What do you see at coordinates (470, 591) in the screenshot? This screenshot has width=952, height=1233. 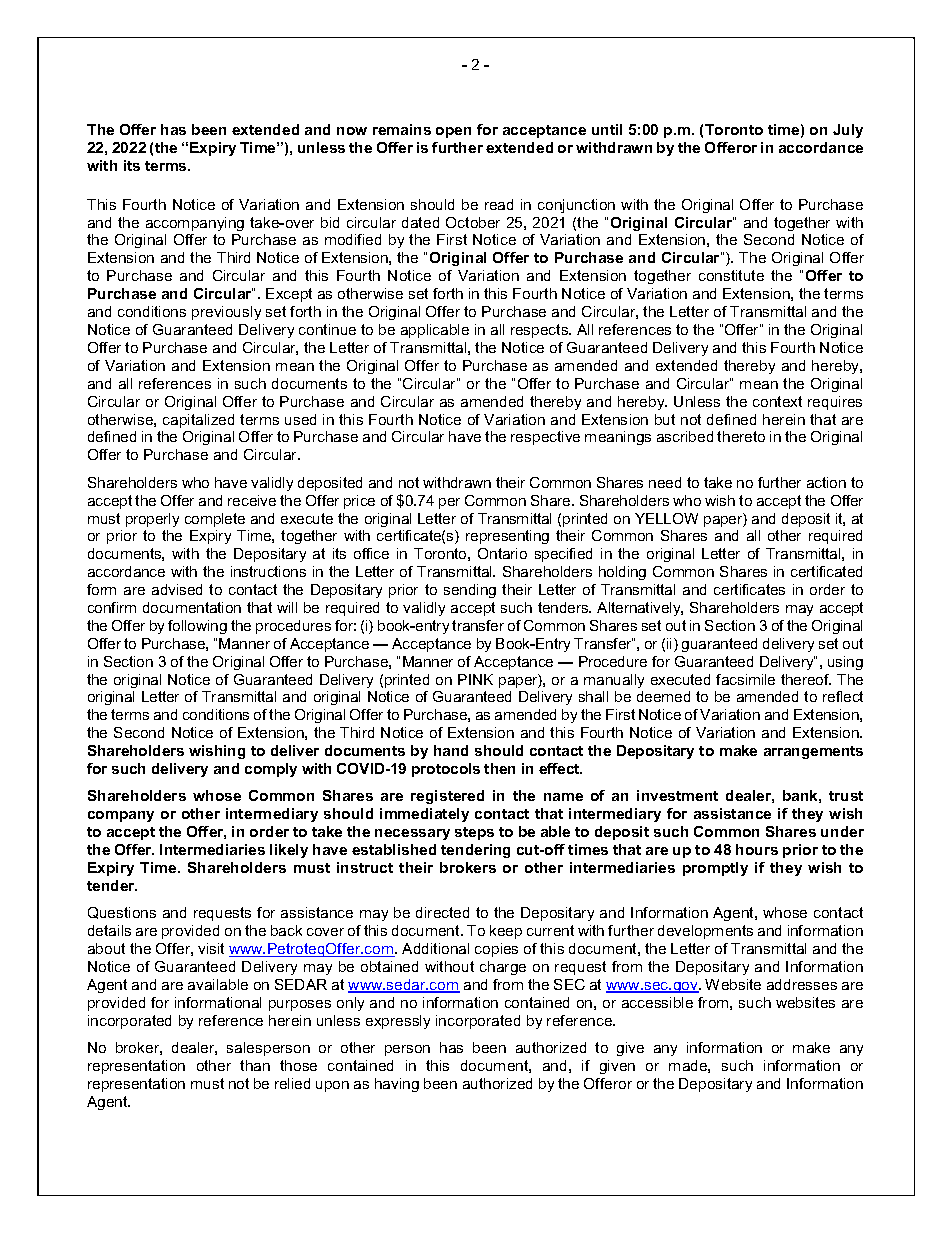 I see `sending` at bounding box center [470, 591].
